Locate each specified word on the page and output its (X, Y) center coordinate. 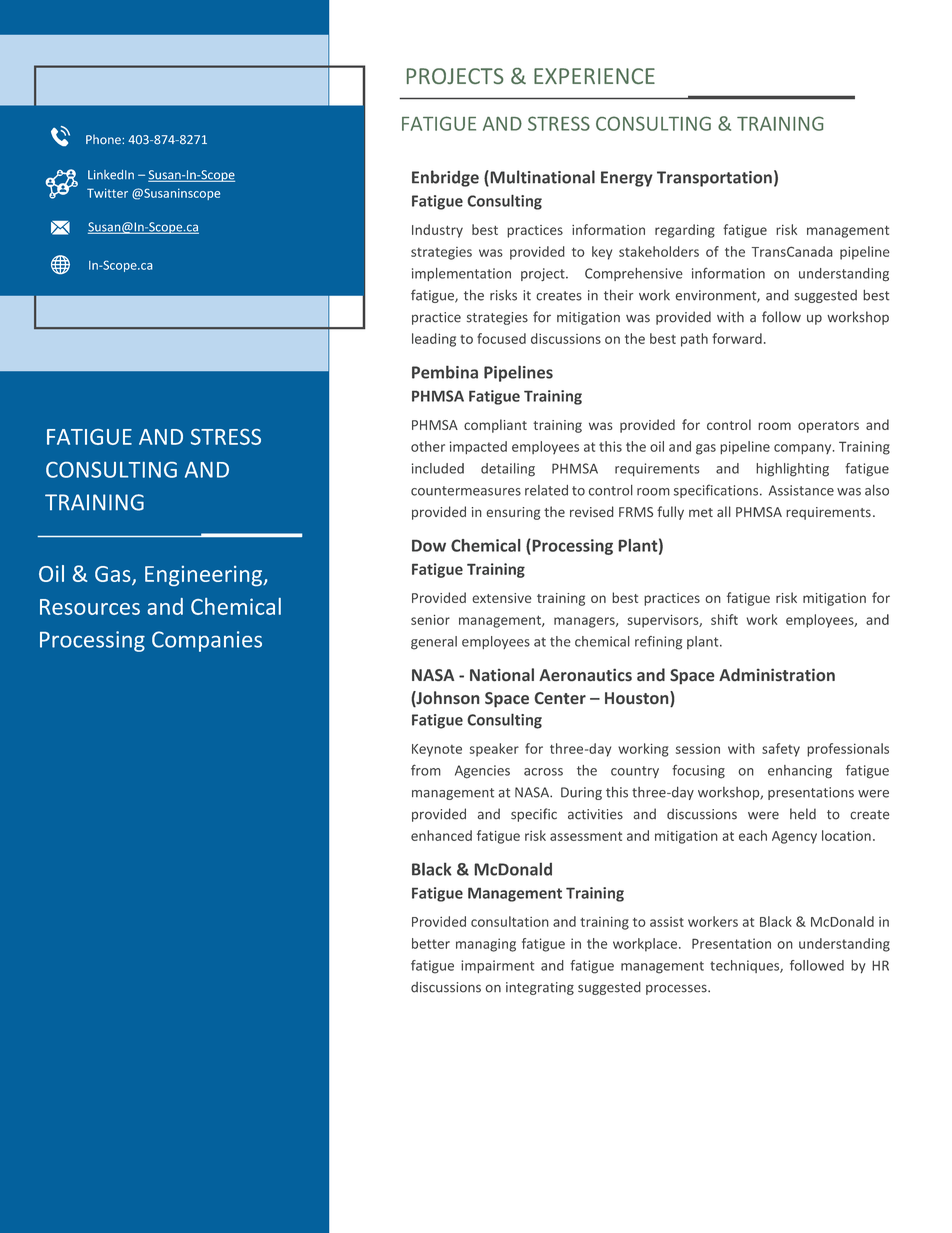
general (434, 643)
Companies (207, 641)
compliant (495, 426)
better (431, 943)
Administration (777, 675)
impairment (497, 966)
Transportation (714, 179)
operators (828, 427)
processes (677, 989)
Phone (104, 140)
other (428, 446)
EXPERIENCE (594, 76)
